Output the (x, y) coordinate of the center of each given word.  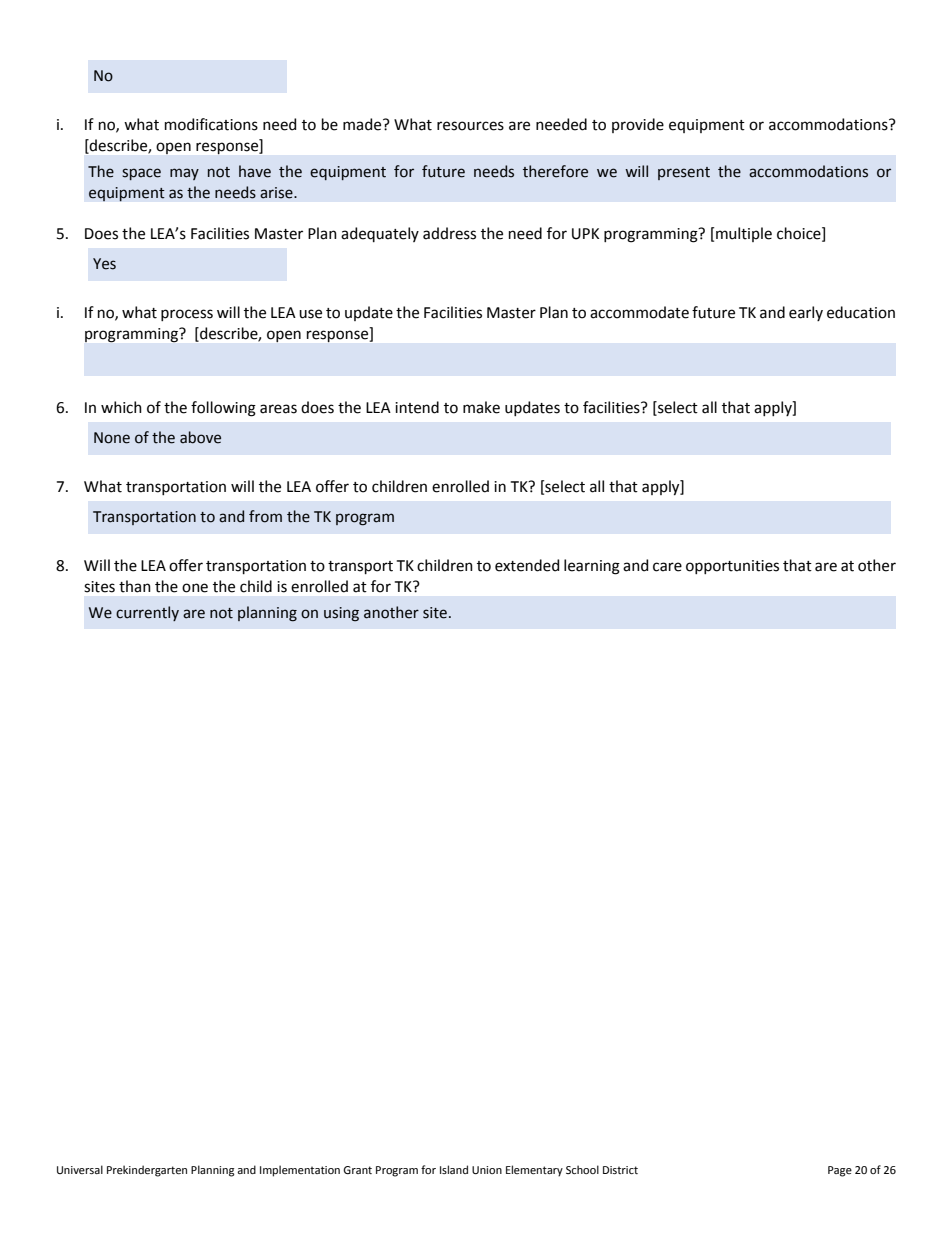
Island (454, 1169)
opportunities (732, 567)
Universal (80, 1169)
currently (147, 613)
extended (527, 565)
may (184, 174)
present (684, 173)
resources (470, 126)
